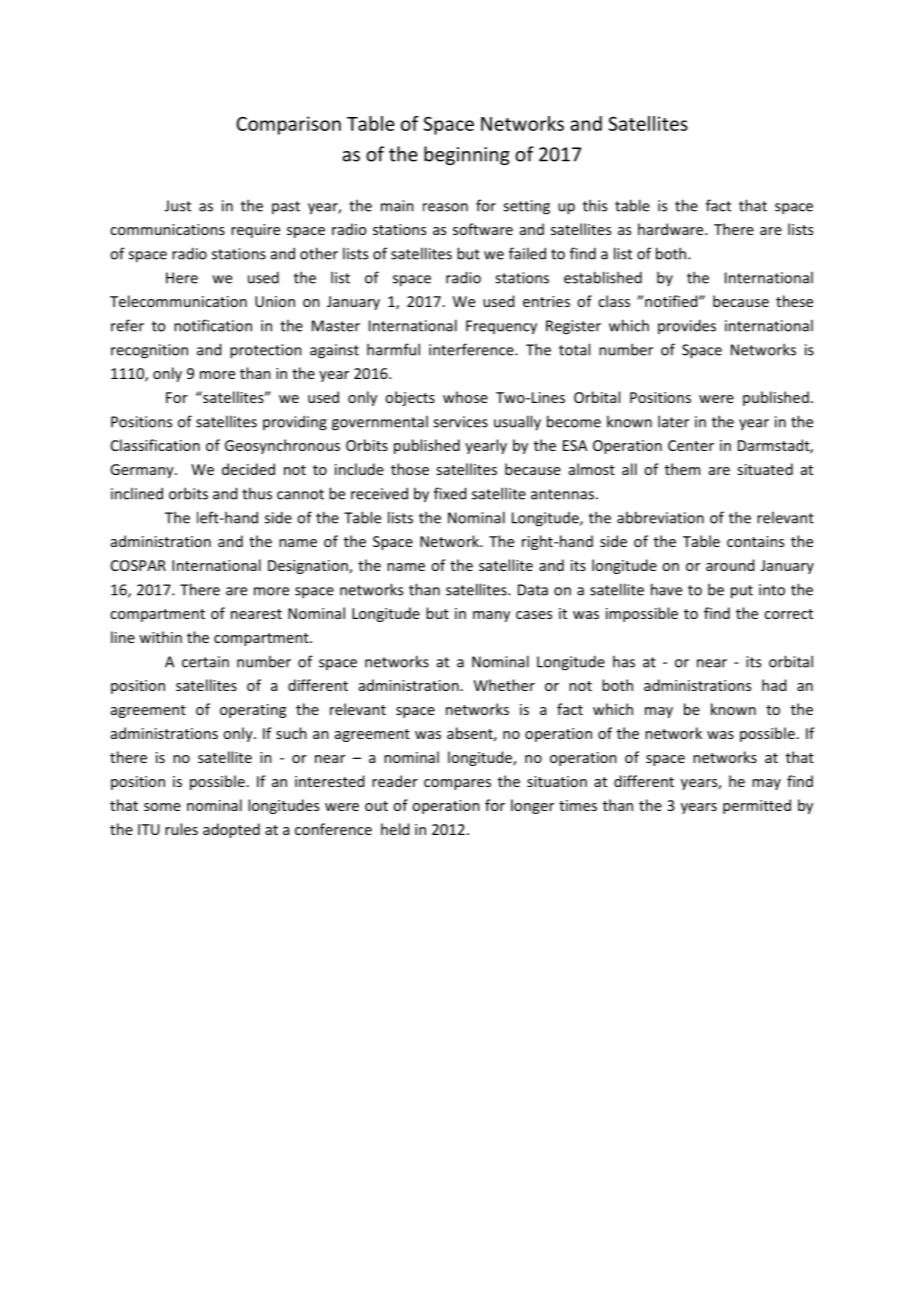 Image resolution: width=924 pixels, height=1308 pixels. What do you see at coordinates (162, 807) in the document?
I see `some` at bounding box center [162, 807].
